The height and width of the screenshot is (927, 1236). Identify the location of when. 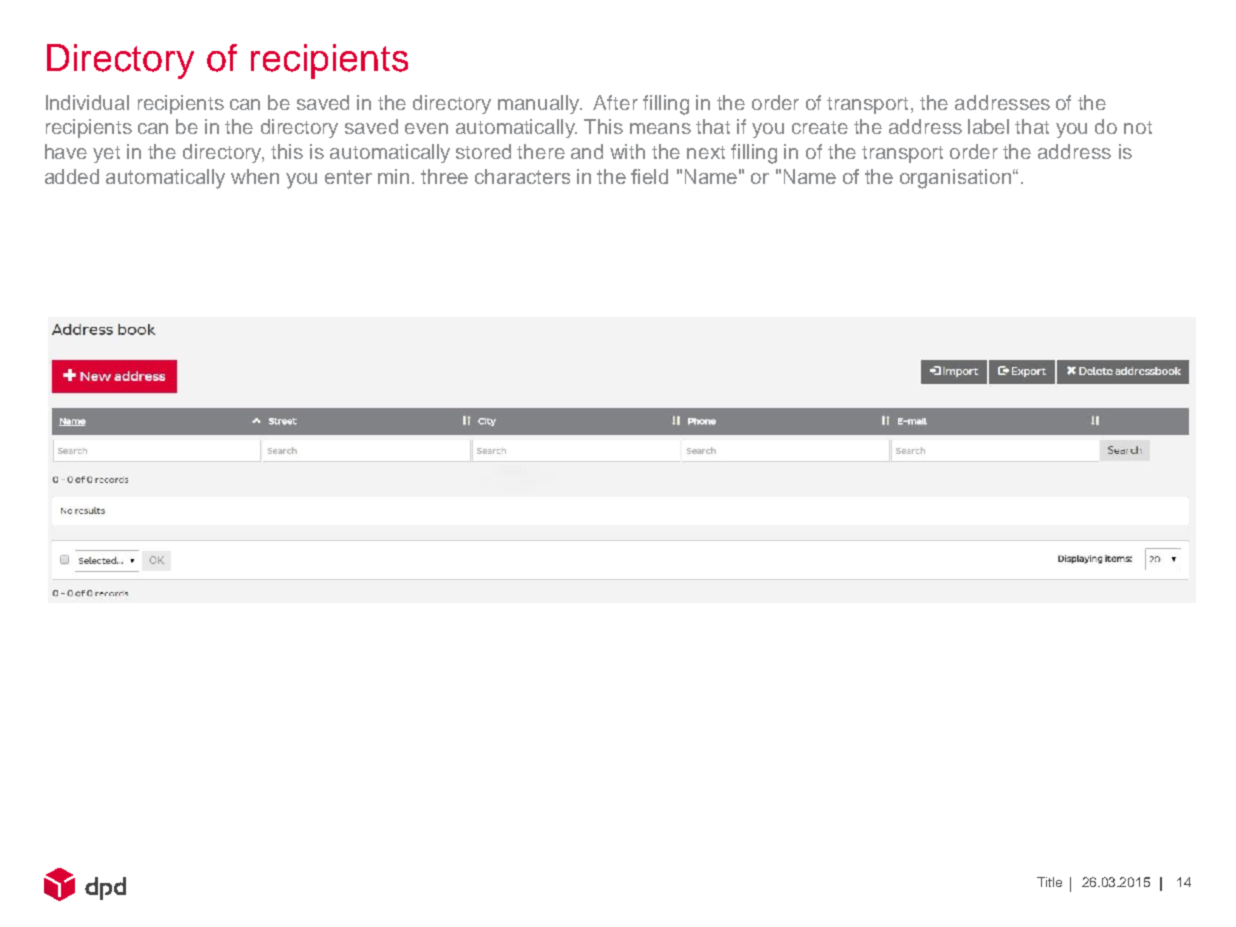
(255, 176).
